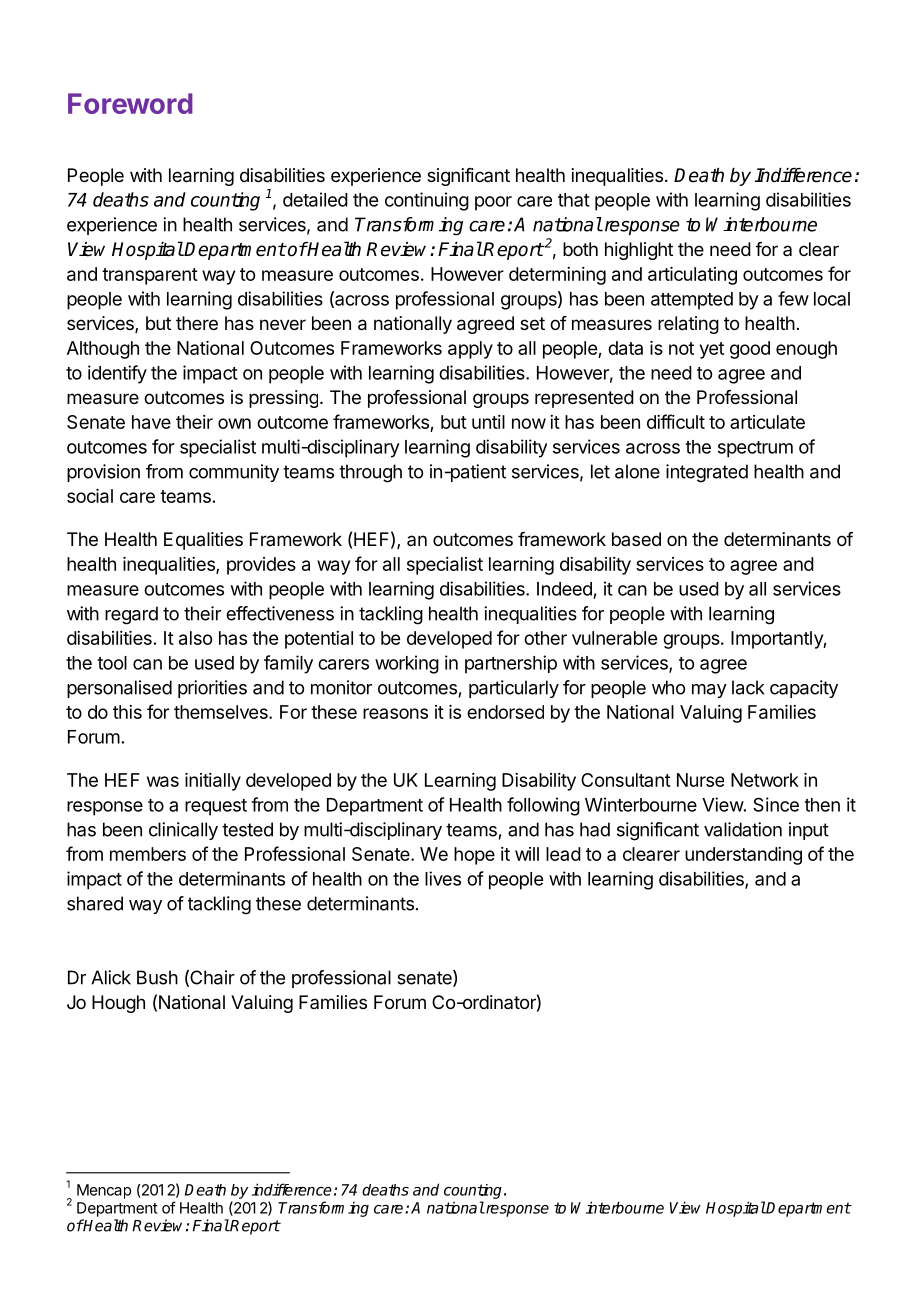  What do you see at coordinates (130, 103) in the screenshot?
I see `Foreword` at bounding box center [130, 103].
